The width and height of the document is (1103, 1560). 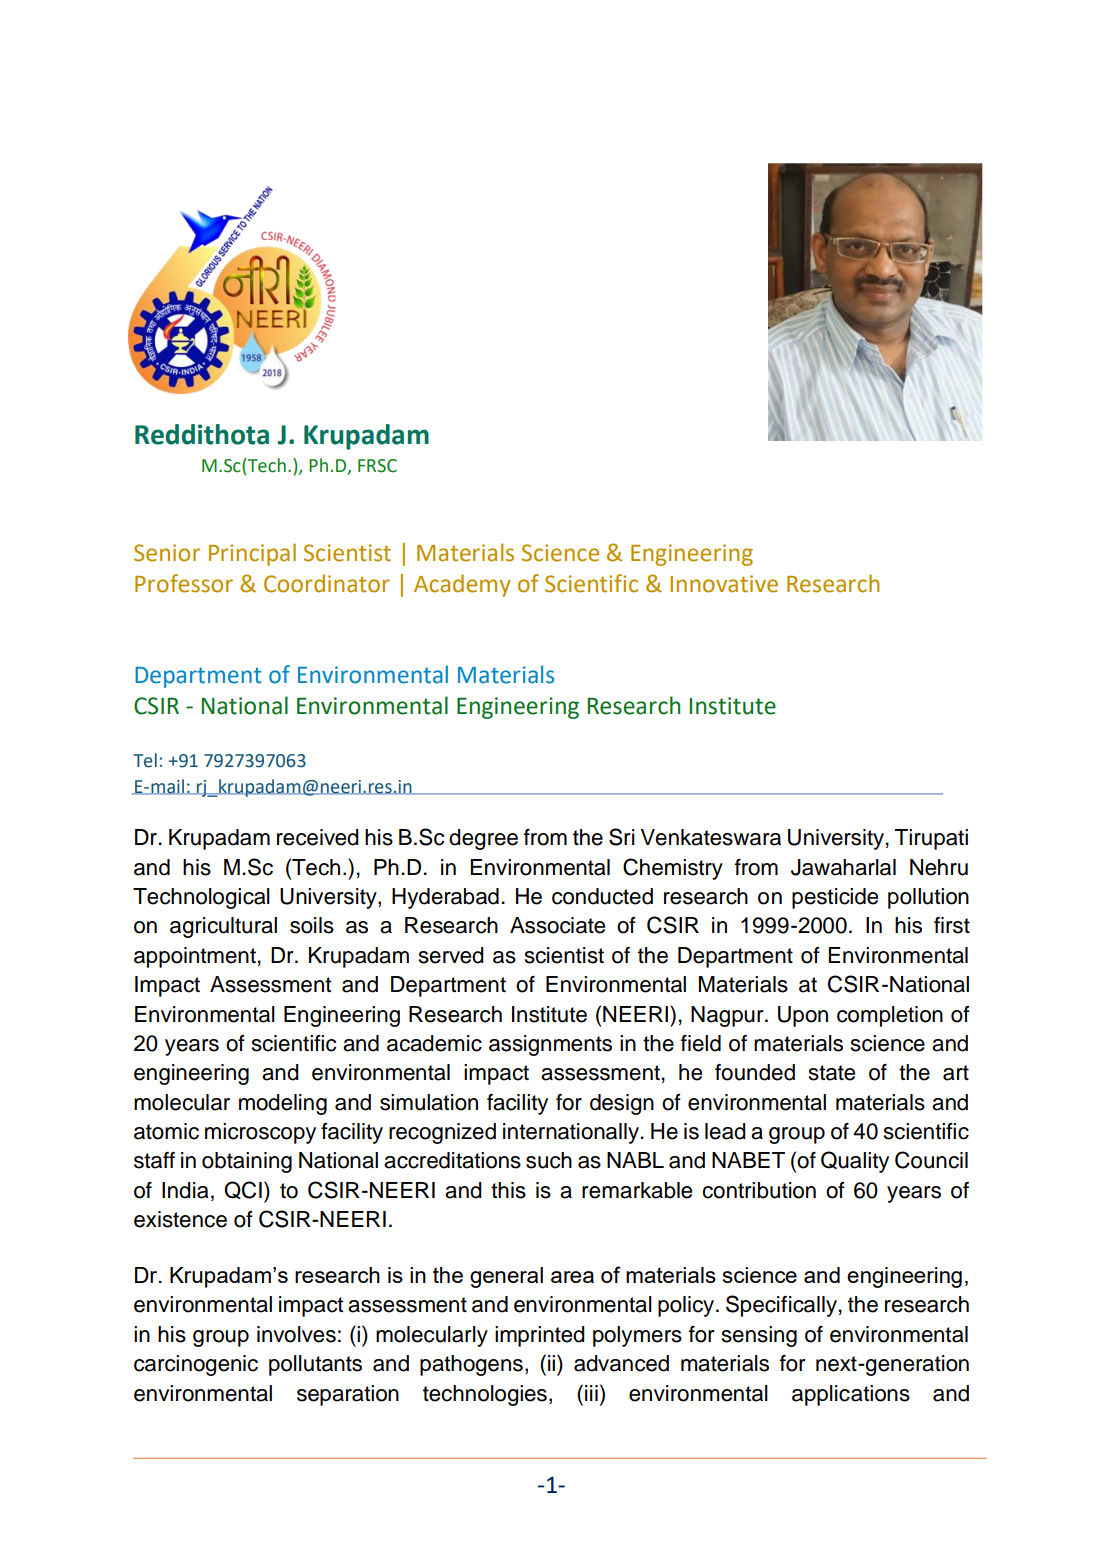 What do you see at coordinates (591, 1393) in the document?
I see `iii` at bounding box center [591, 1393].
